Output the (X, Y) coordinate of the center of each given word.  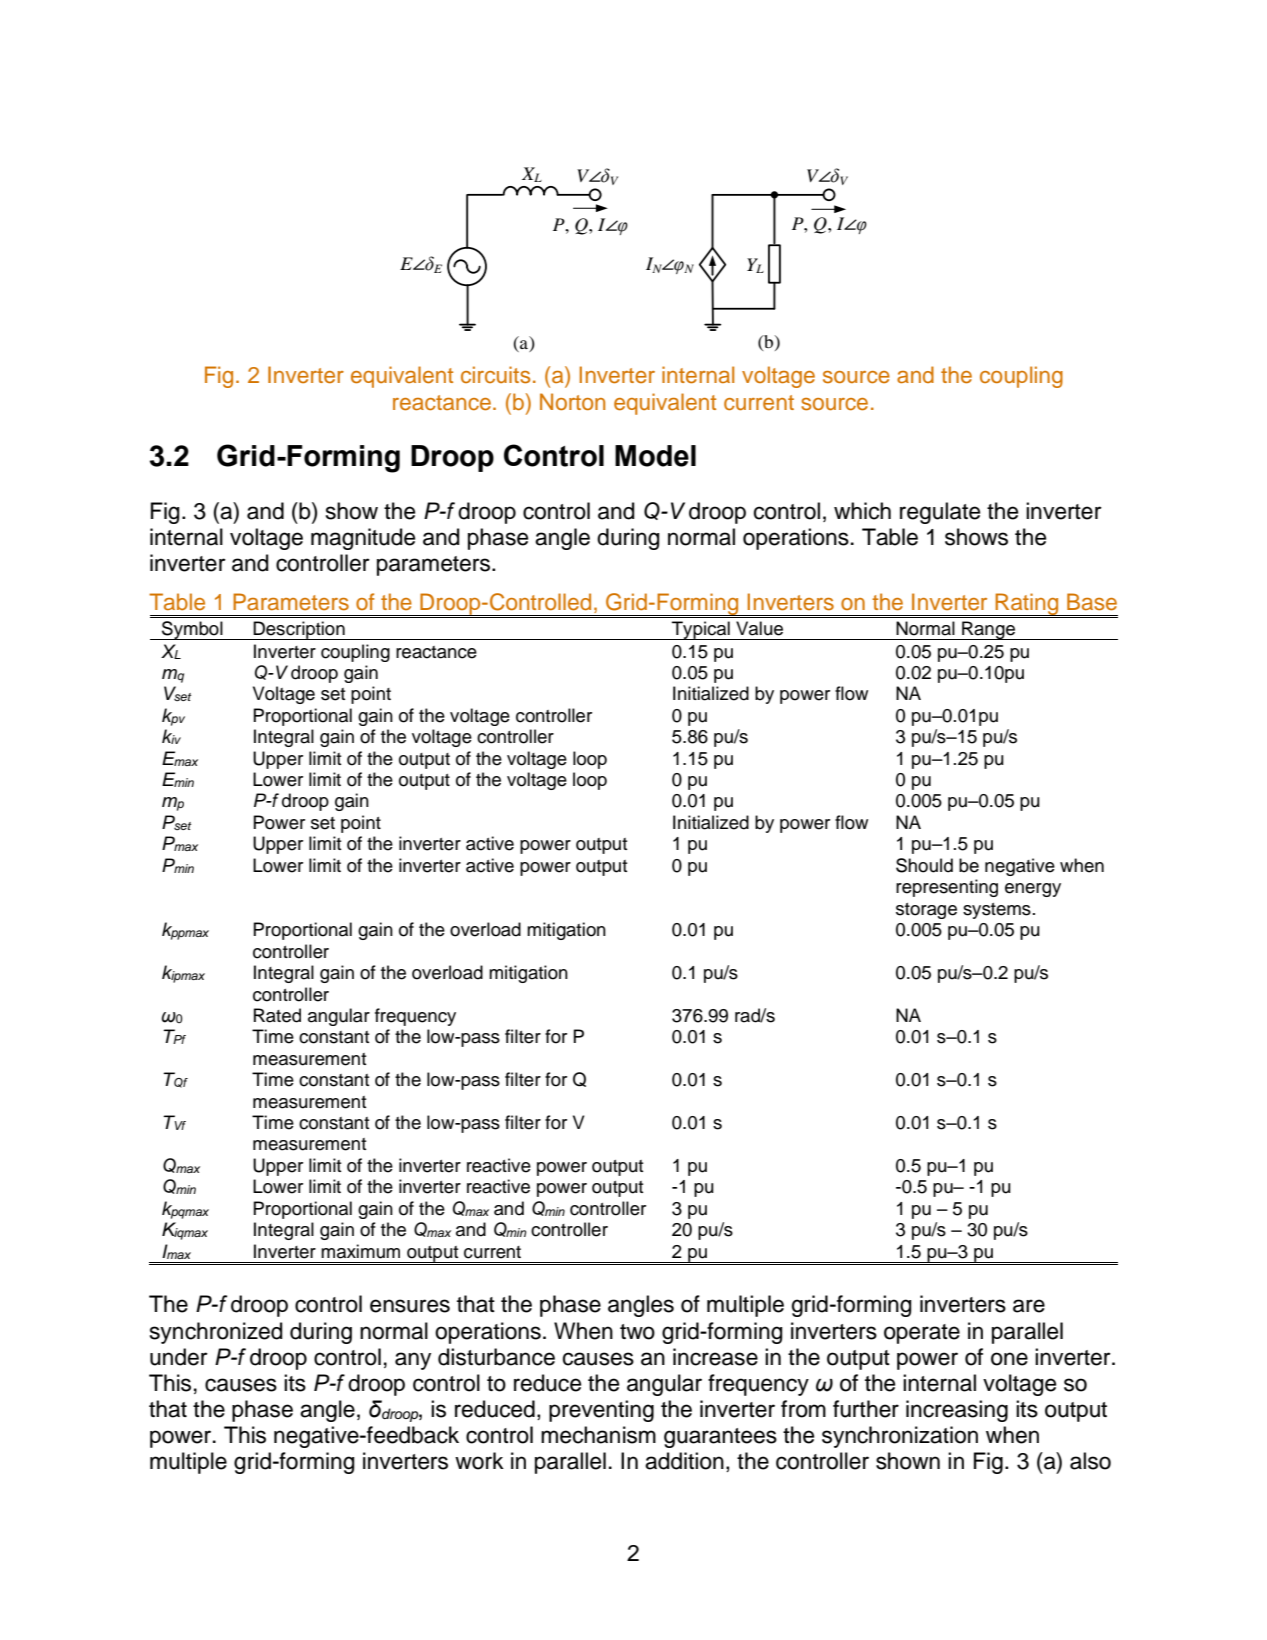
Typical (701, 630)
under (179, 1357)
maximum (360, 1251)
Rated (277, 1015)
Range (989, 630)
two (637, 1332)
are (1029, 1306)
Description (299, 630)
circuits (495, 375)
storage (926, 911)
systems (997, 911)
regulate (940, 513)
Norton (572, 401)
